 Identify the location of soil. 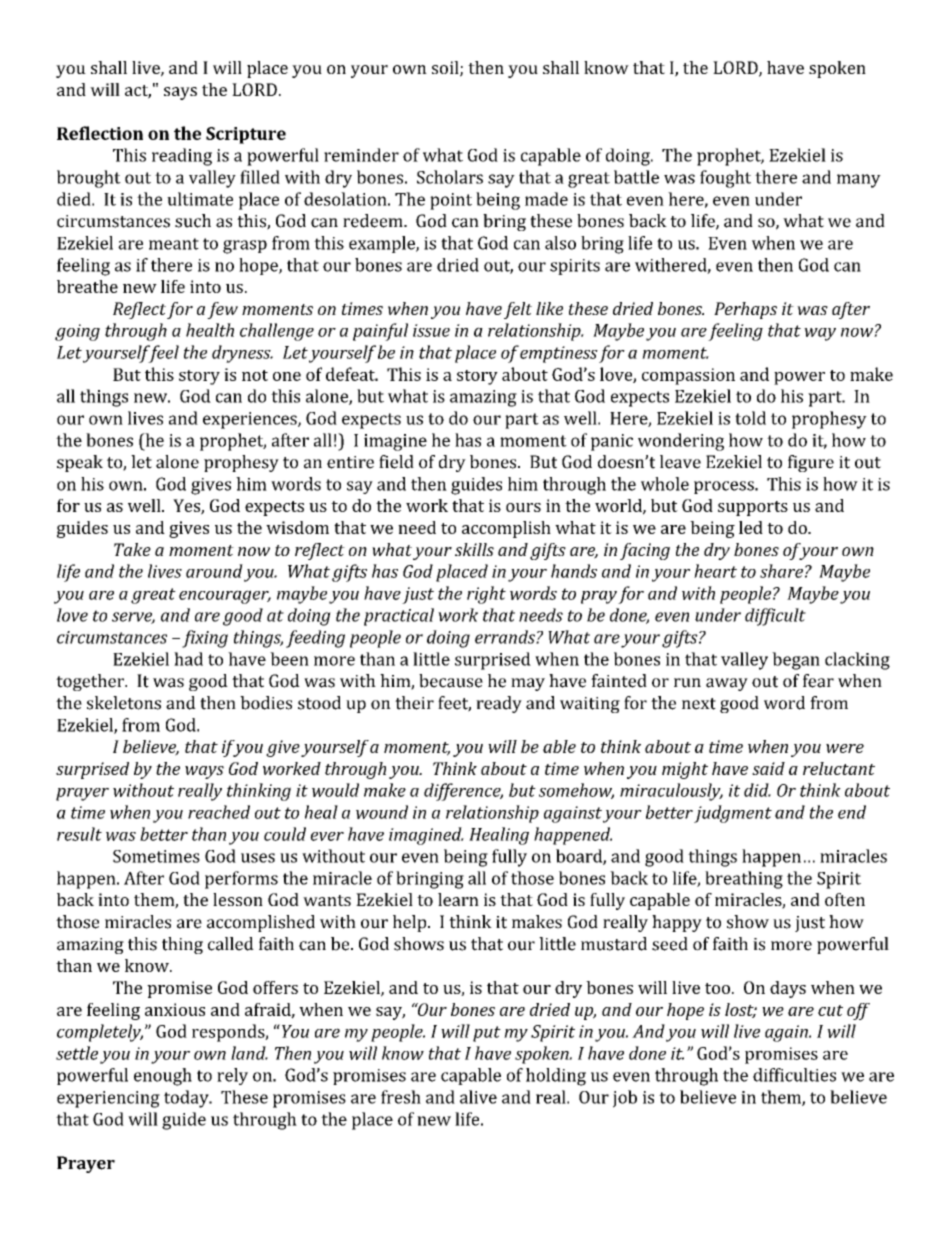
(446, 69).
